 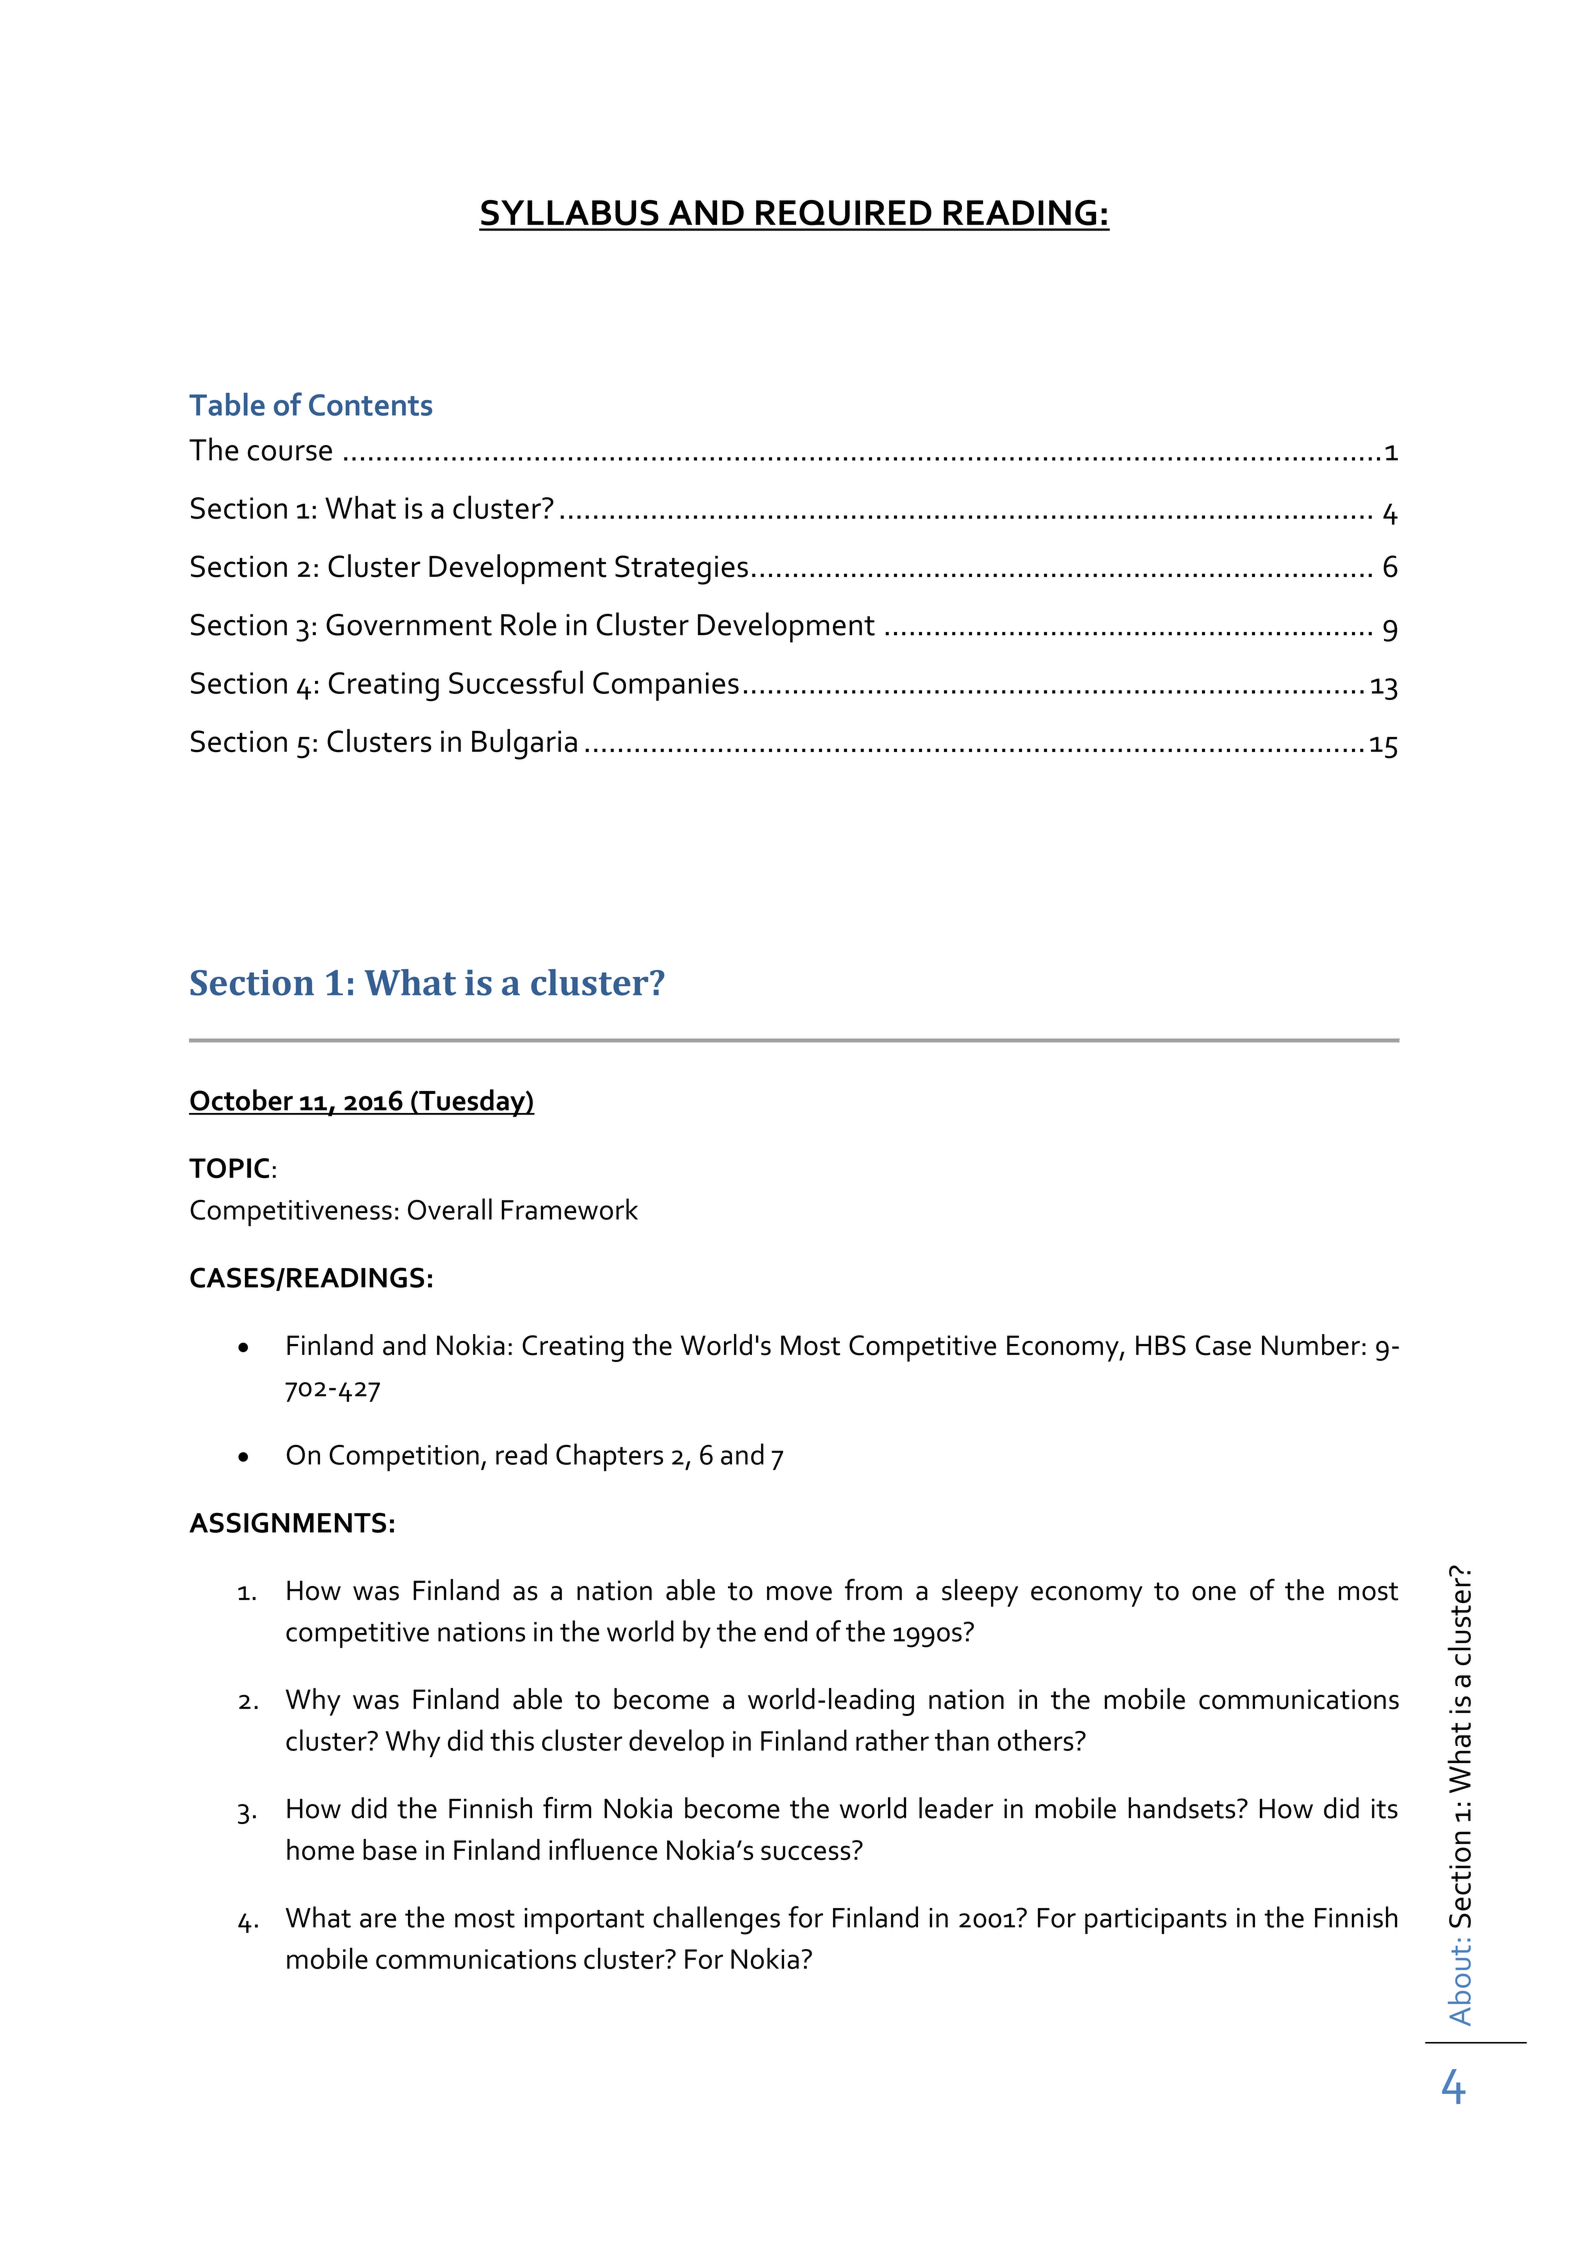 I want to click on Chapters, so click(x=609, y=1457).
